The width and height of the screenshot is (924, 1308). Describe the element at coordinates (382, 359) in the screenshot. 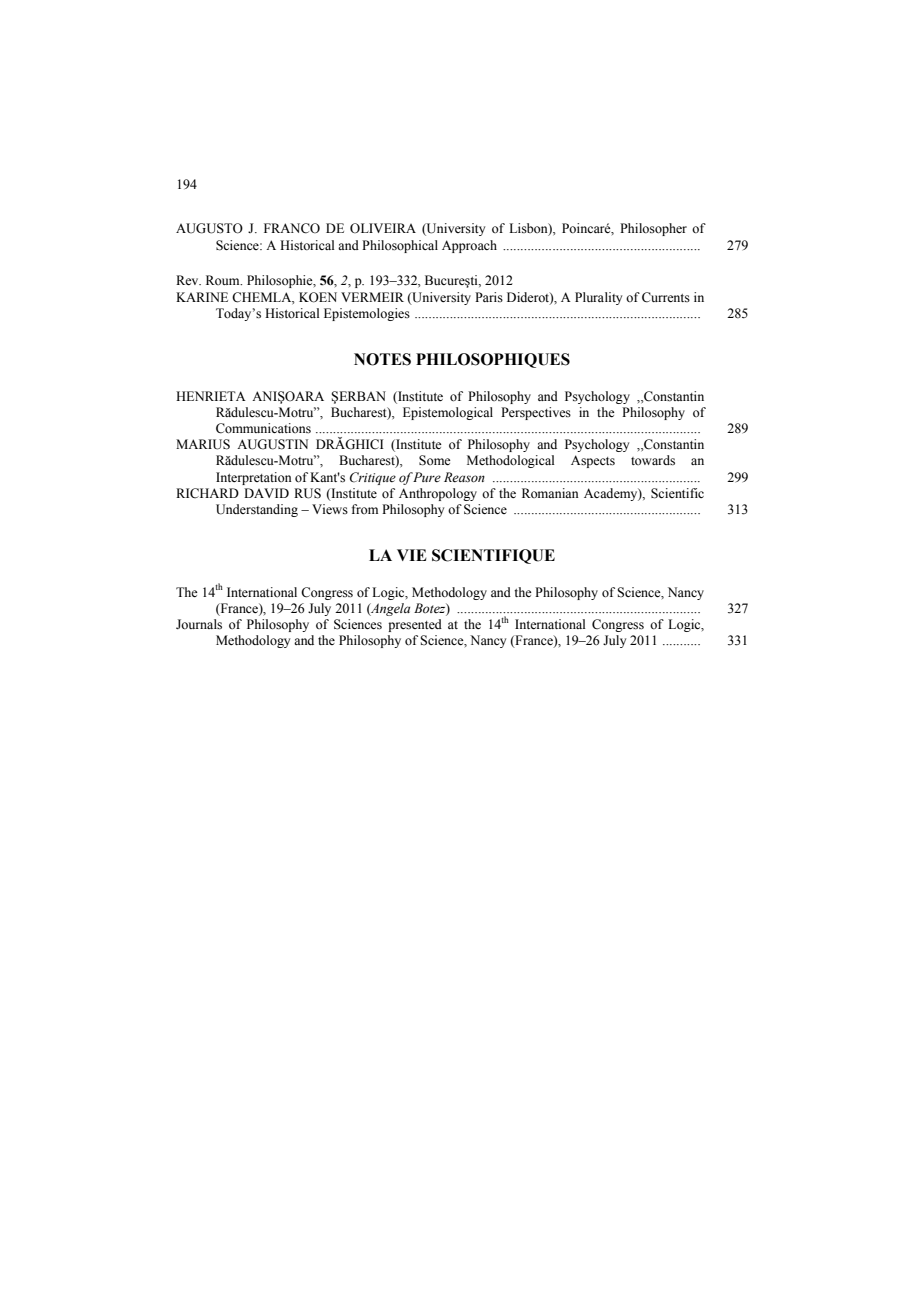

I see `NOTES` at that location.
